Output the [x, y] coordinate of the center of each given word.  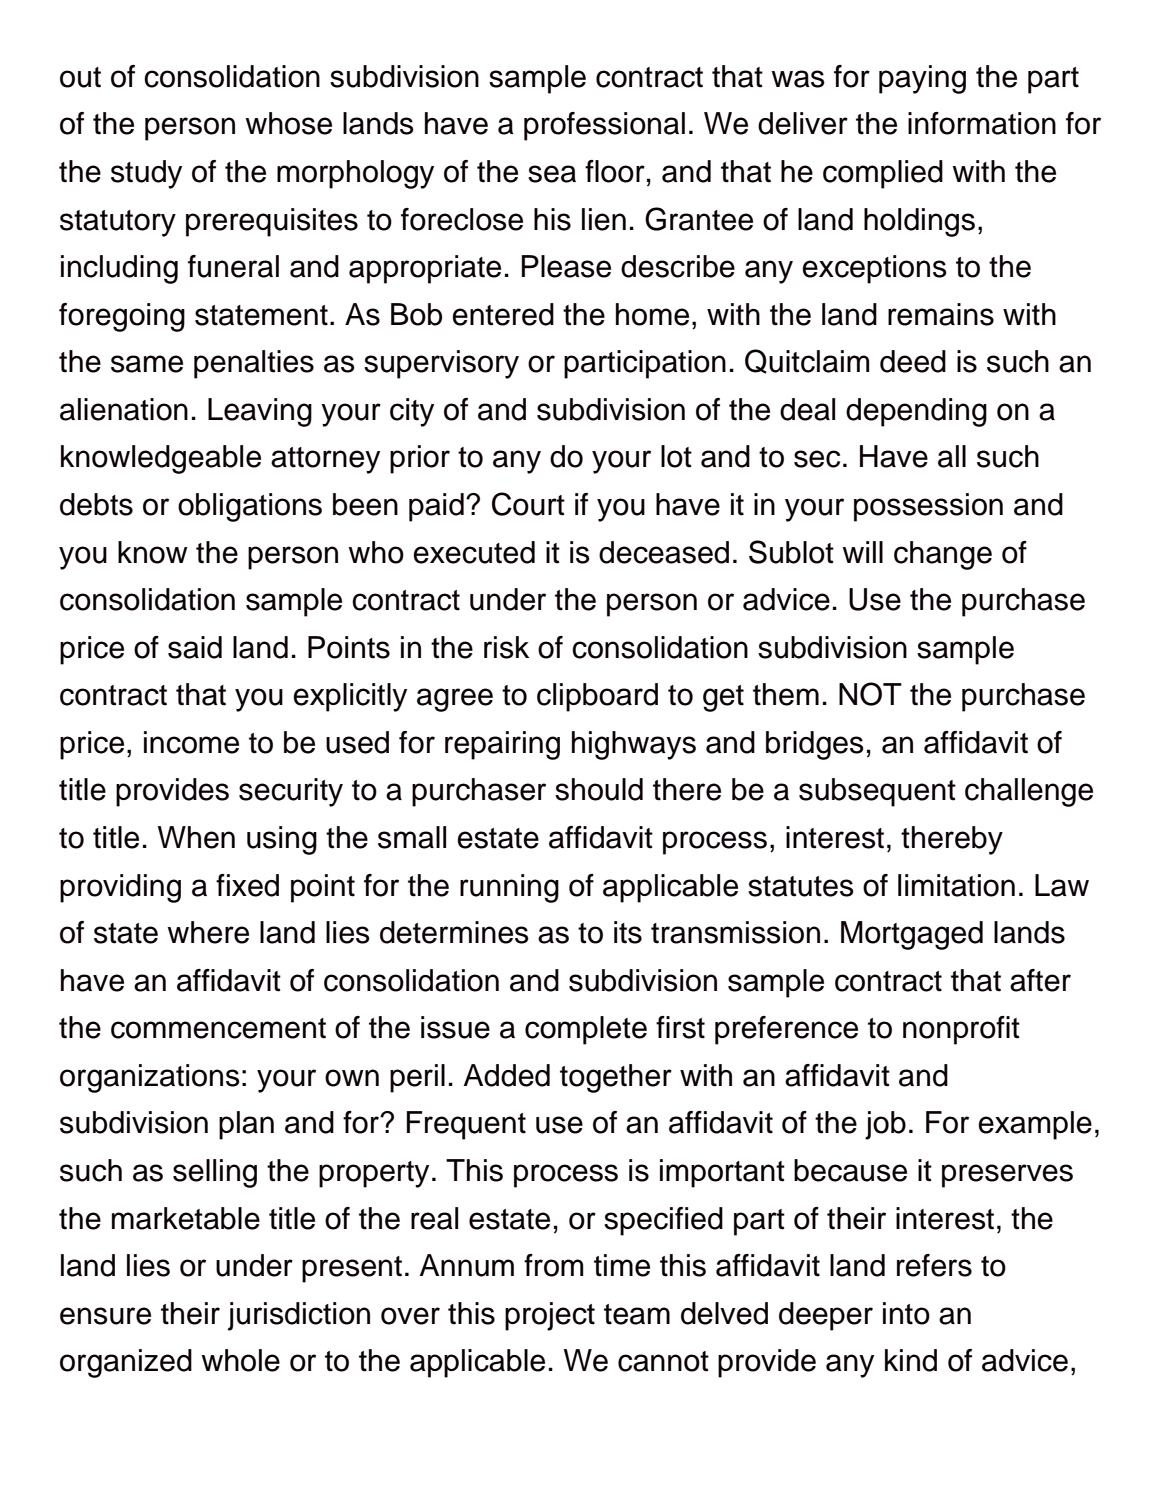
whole [240, 1360]
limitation [956, 885]
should [599, 789]
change [943, 555]
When [196, 837]
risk [506, 647]
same [147, 364]
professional [604, 126]
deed [913, 361]
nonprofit [961, 1030]
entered [503, 314]
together [616, 1078]
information [982, 123]
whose [288, 123]
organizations [150, 1078]
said [195, 647]
